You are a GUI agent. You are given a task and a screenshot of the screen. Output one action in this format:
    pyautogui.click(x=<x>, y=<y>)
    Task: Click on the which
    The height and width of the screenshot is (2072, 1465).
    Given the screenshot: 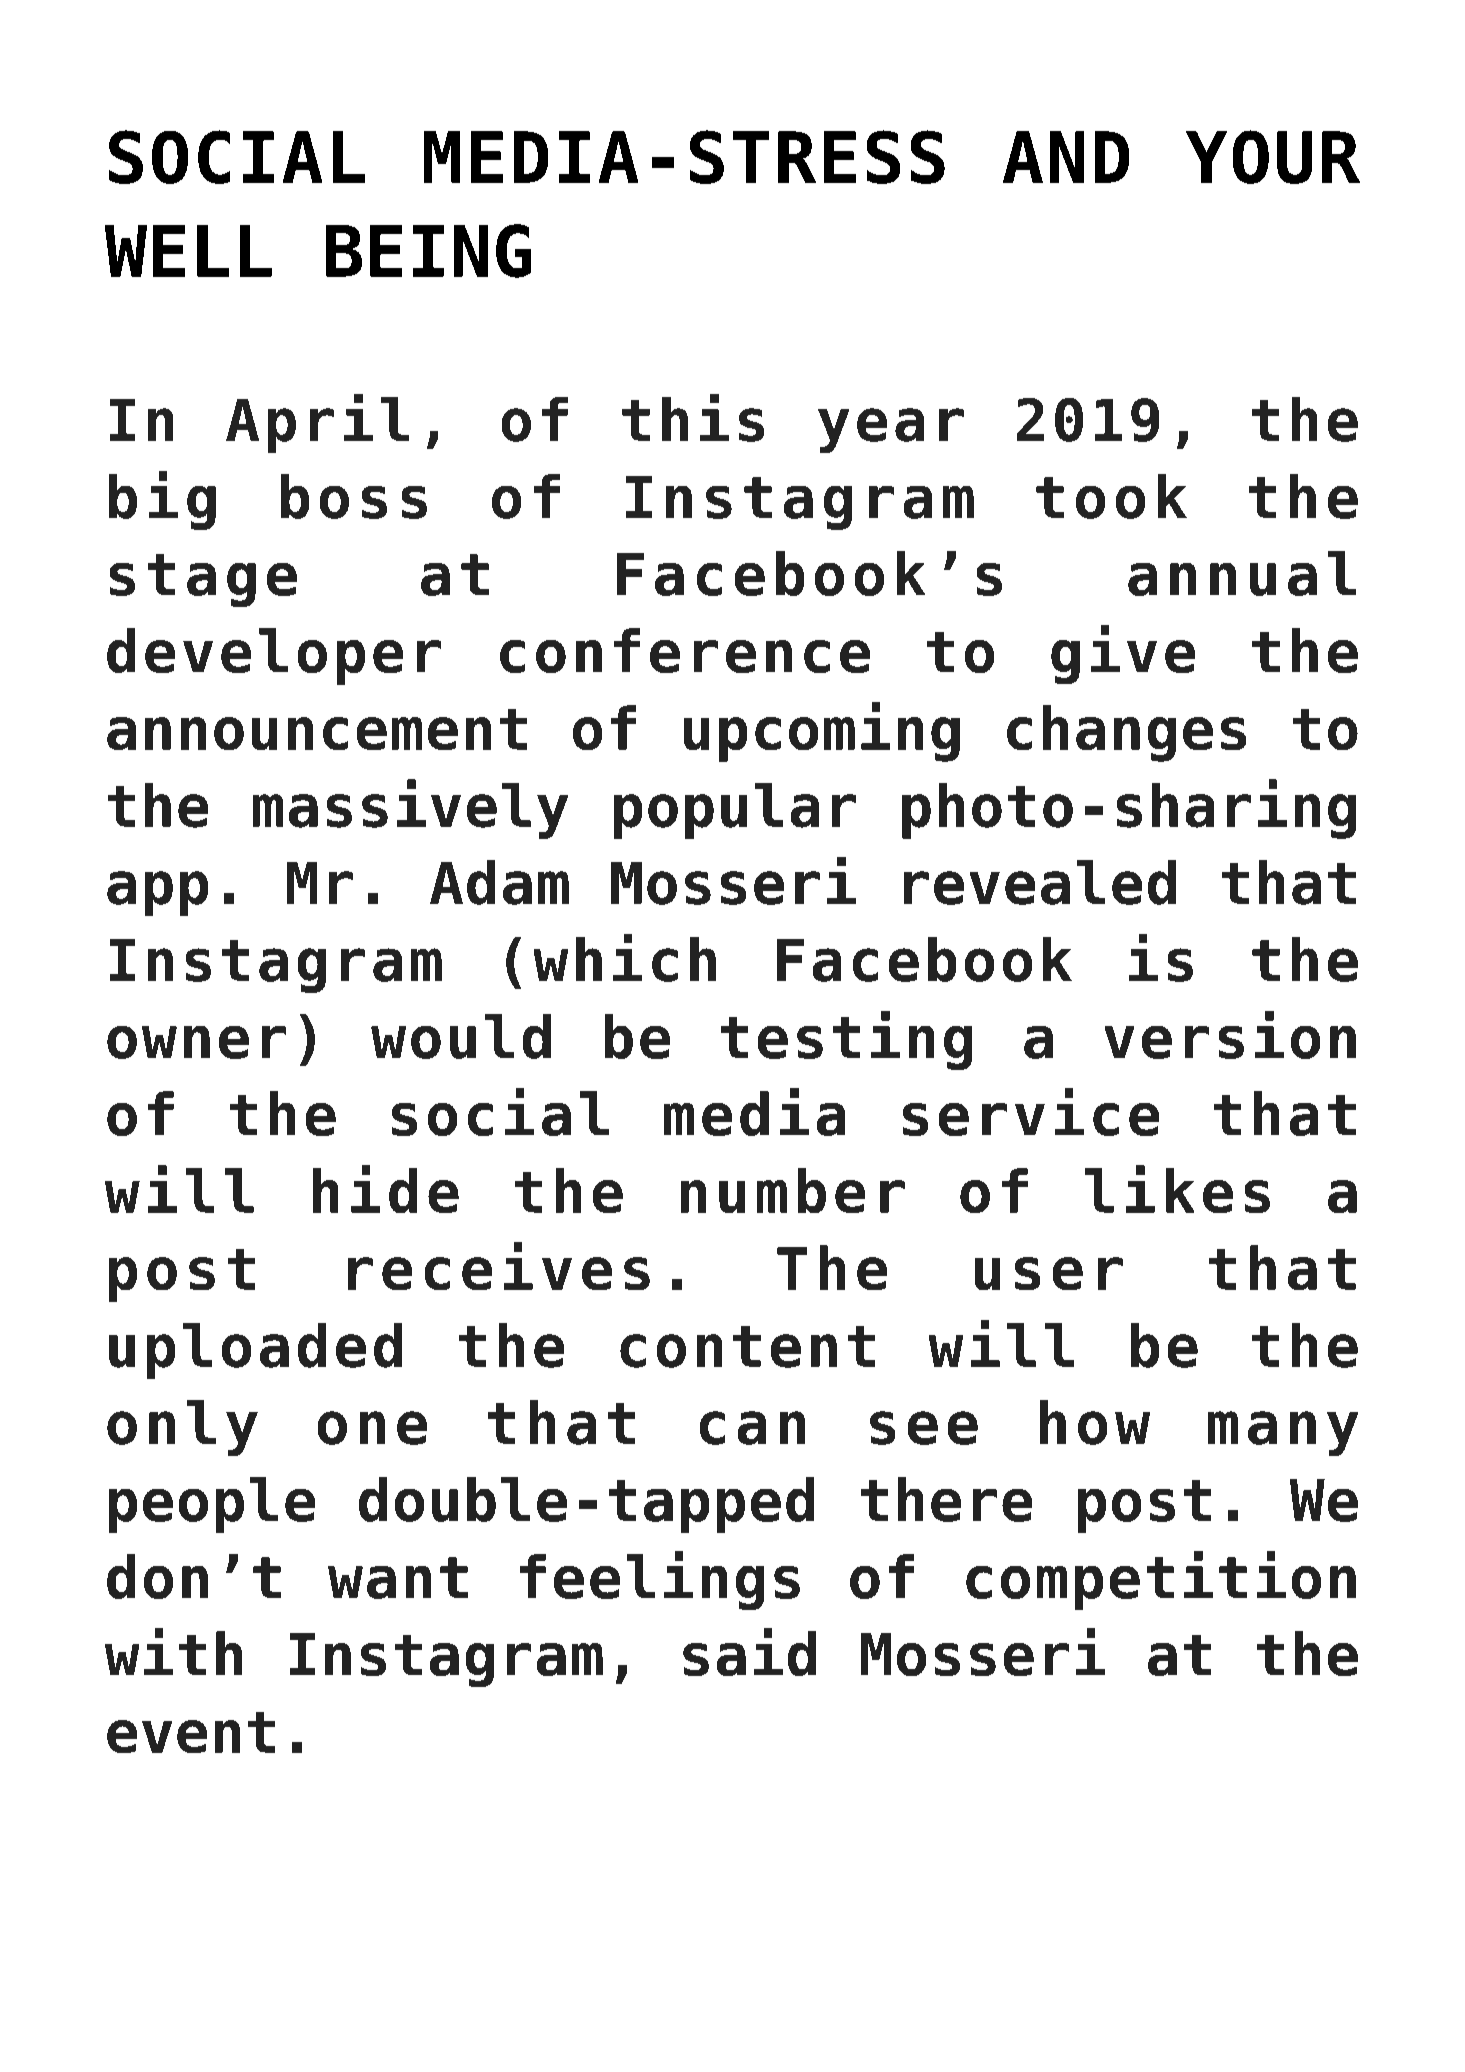 What is the action you would take?
    pyautogui.click(x=625, y=958)
